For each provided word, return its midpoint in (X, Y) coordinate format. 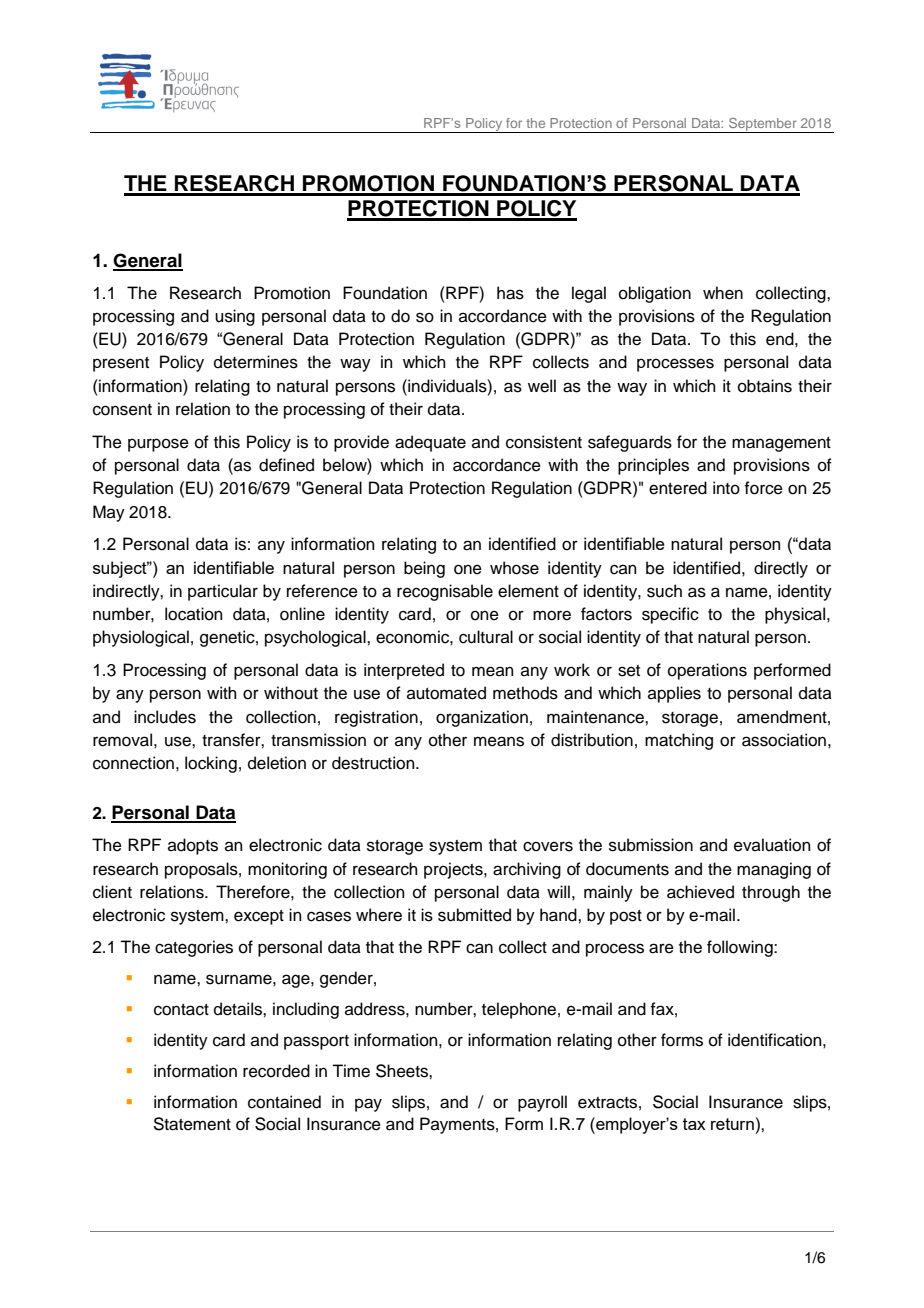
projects (454, 870)
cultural (486, 637)
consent (122, 410)
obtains (765, 386)
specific (670, 615)
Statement (192, 1124)
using (235, 317)
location (194, 614)
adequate (430, 443)
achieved (700, 892)
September (763, 125)
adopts (193, 846)
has (510, 293)
